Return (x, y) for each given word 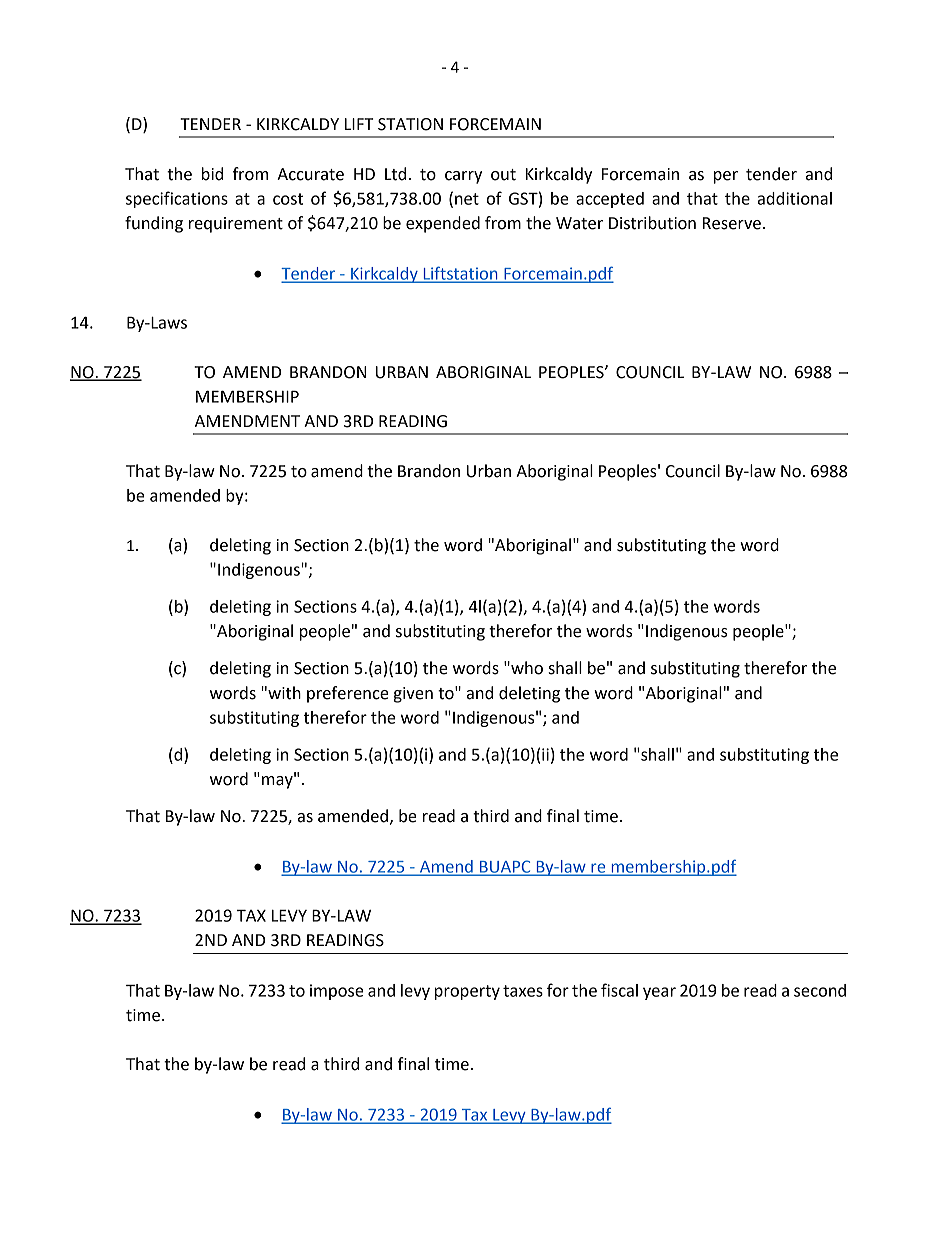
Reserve (732, 223)
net (467, 199)
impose (337, 992)
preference (348, 694)
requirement (236, 225)
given (413, 695)
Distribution (652, 223)
